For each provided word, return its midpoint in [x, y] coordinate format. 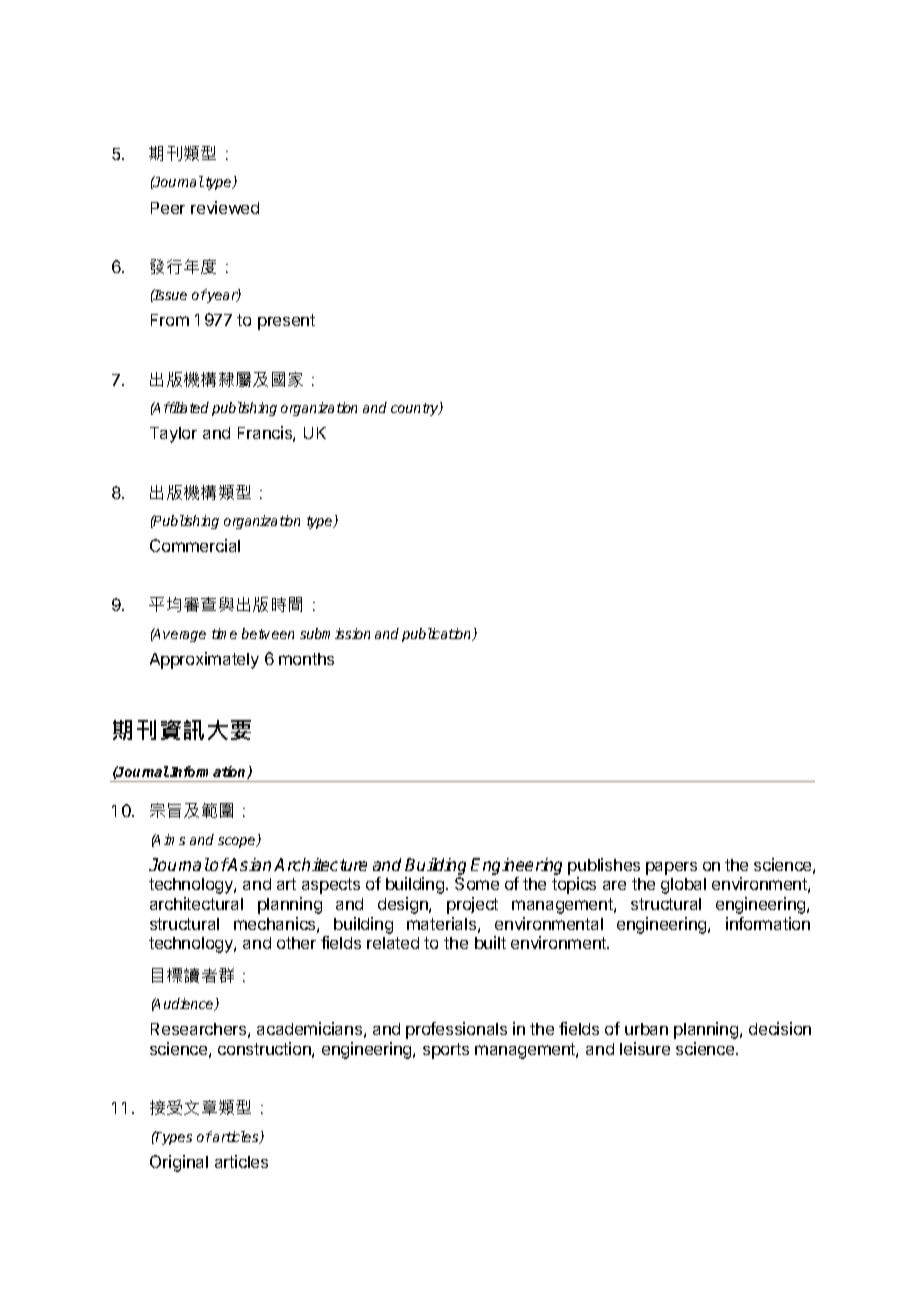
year [222, 297]
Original [179, 1163]
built [490, 942]
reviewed [225, 207]
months [306, 659]
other [296, 943]
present [286, 322]
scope [238, 842]
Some [477, 883]
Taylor [173, 435]
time [224, 633]
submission [335, 633]
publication [438, 635]
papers [671, 868]
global [683, 886]
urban [646, 1029]
